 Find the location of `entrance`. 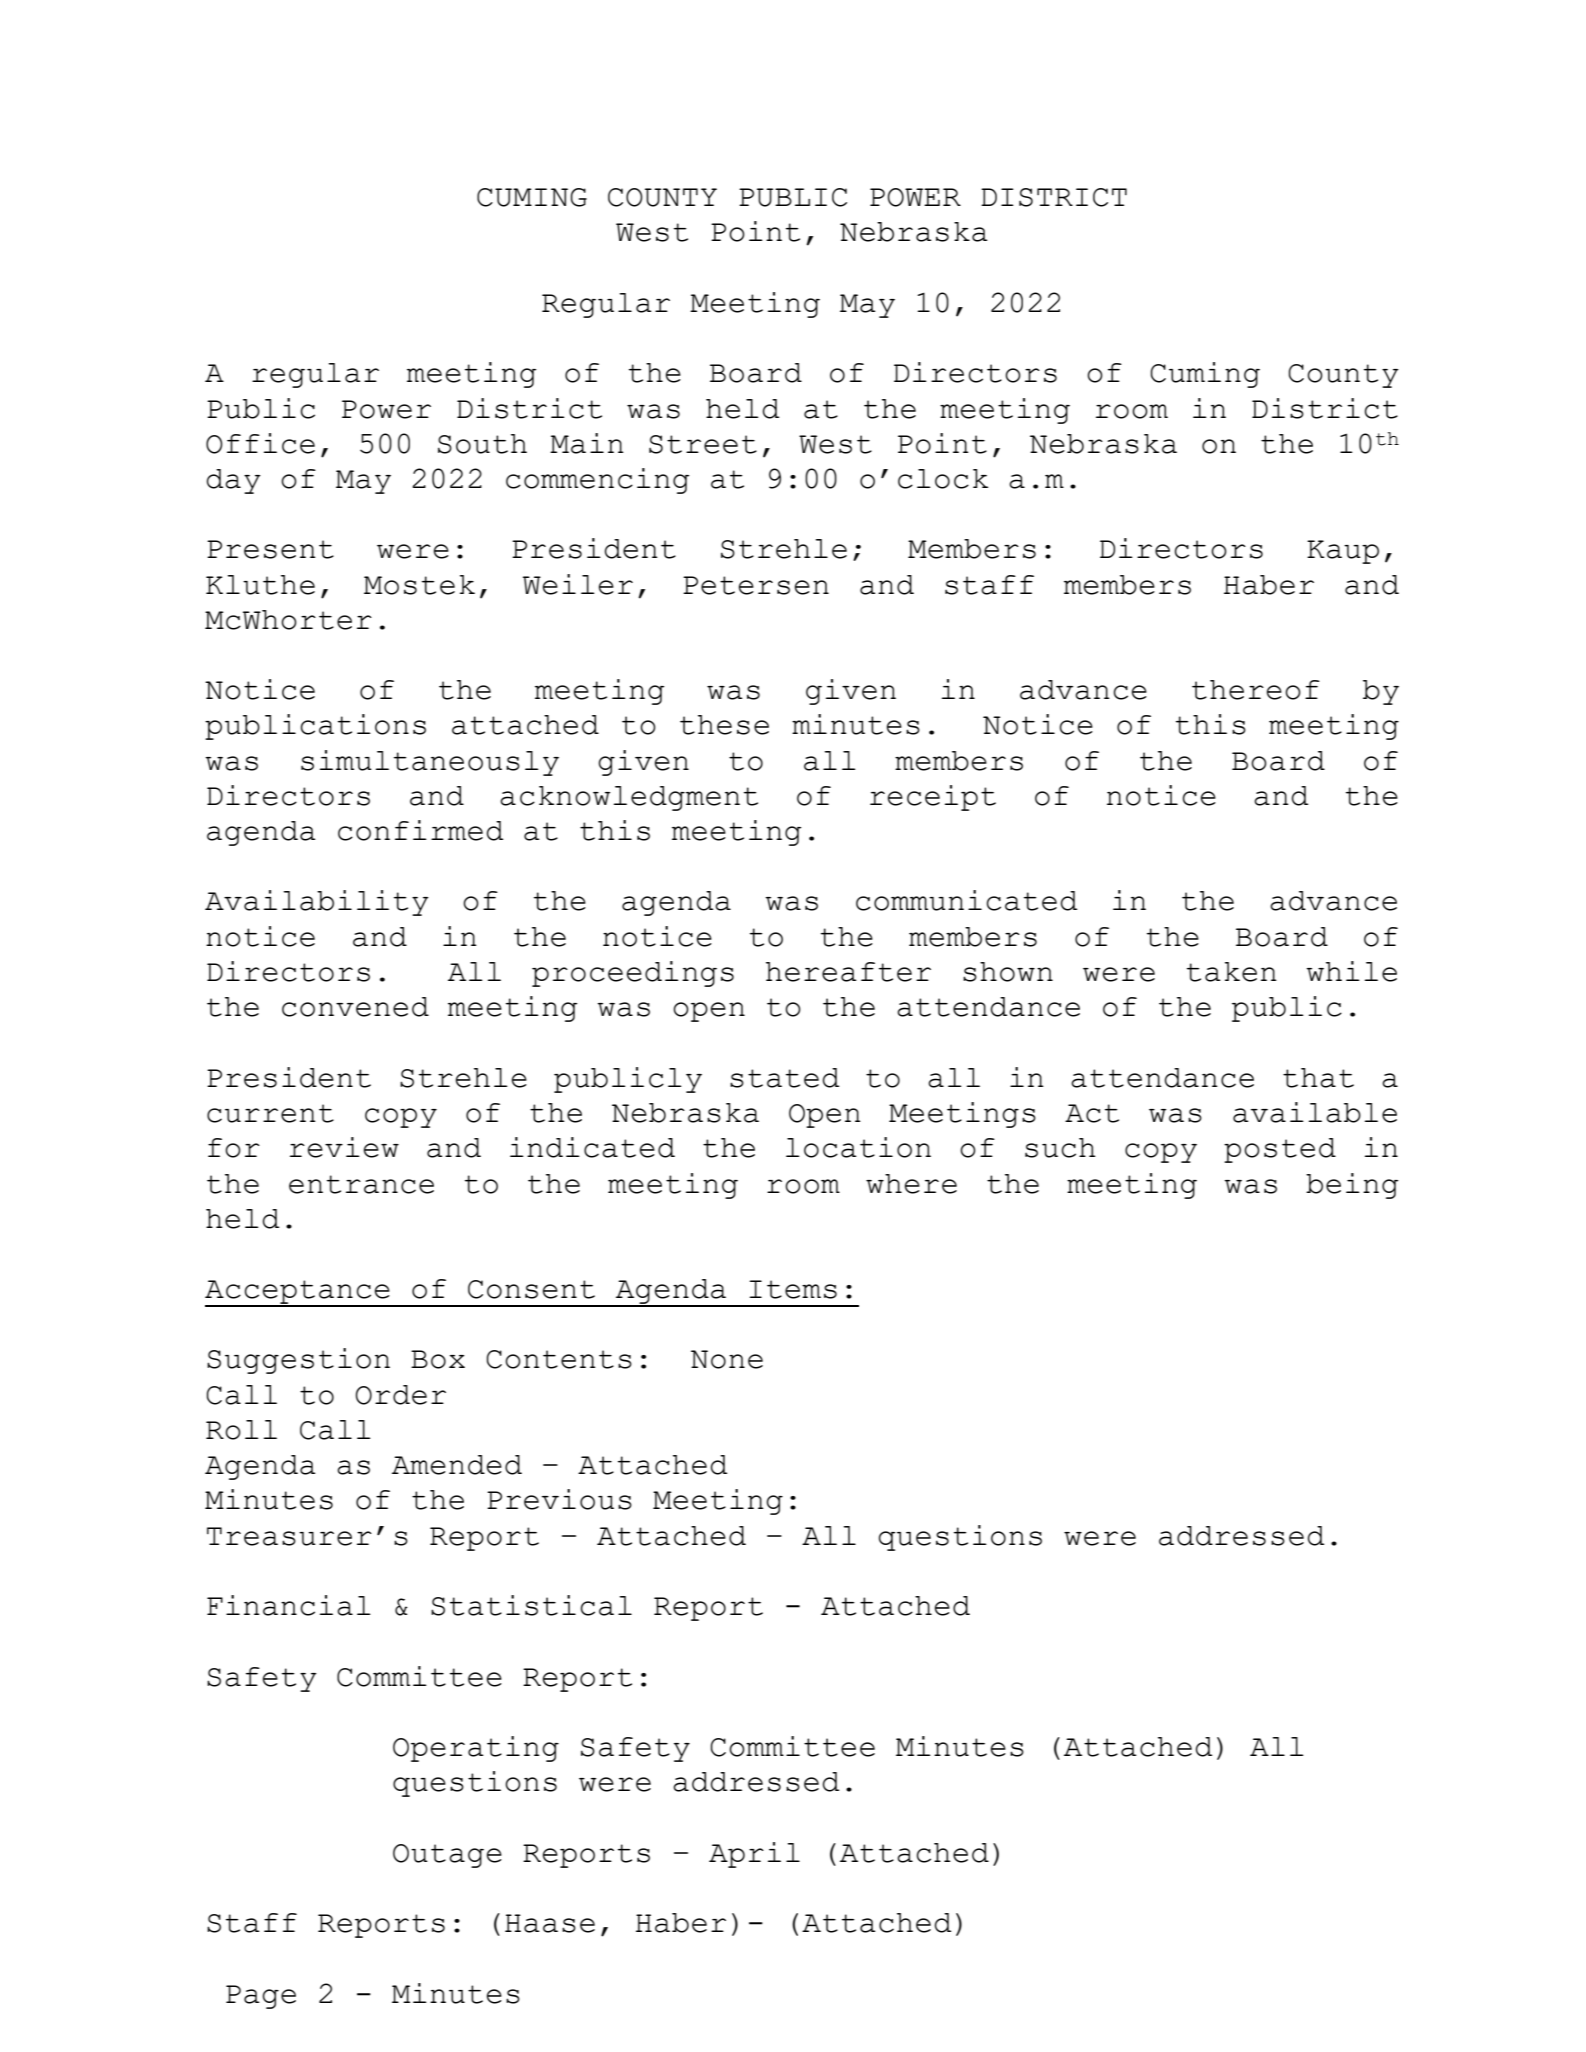

entrance is located at coordinates (361, 1184).
